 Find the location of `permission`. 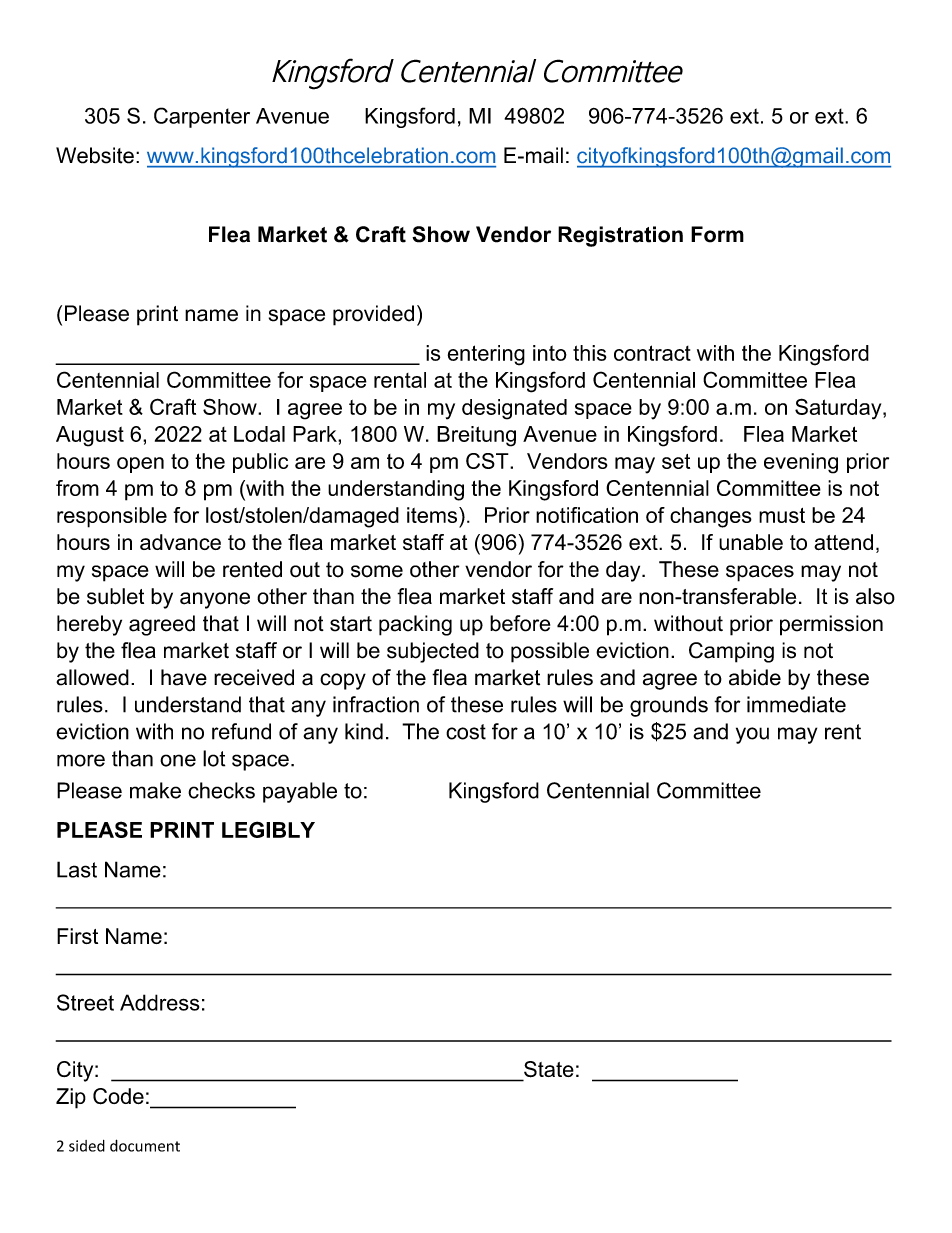

permission is located at coordinates (831, 625).
